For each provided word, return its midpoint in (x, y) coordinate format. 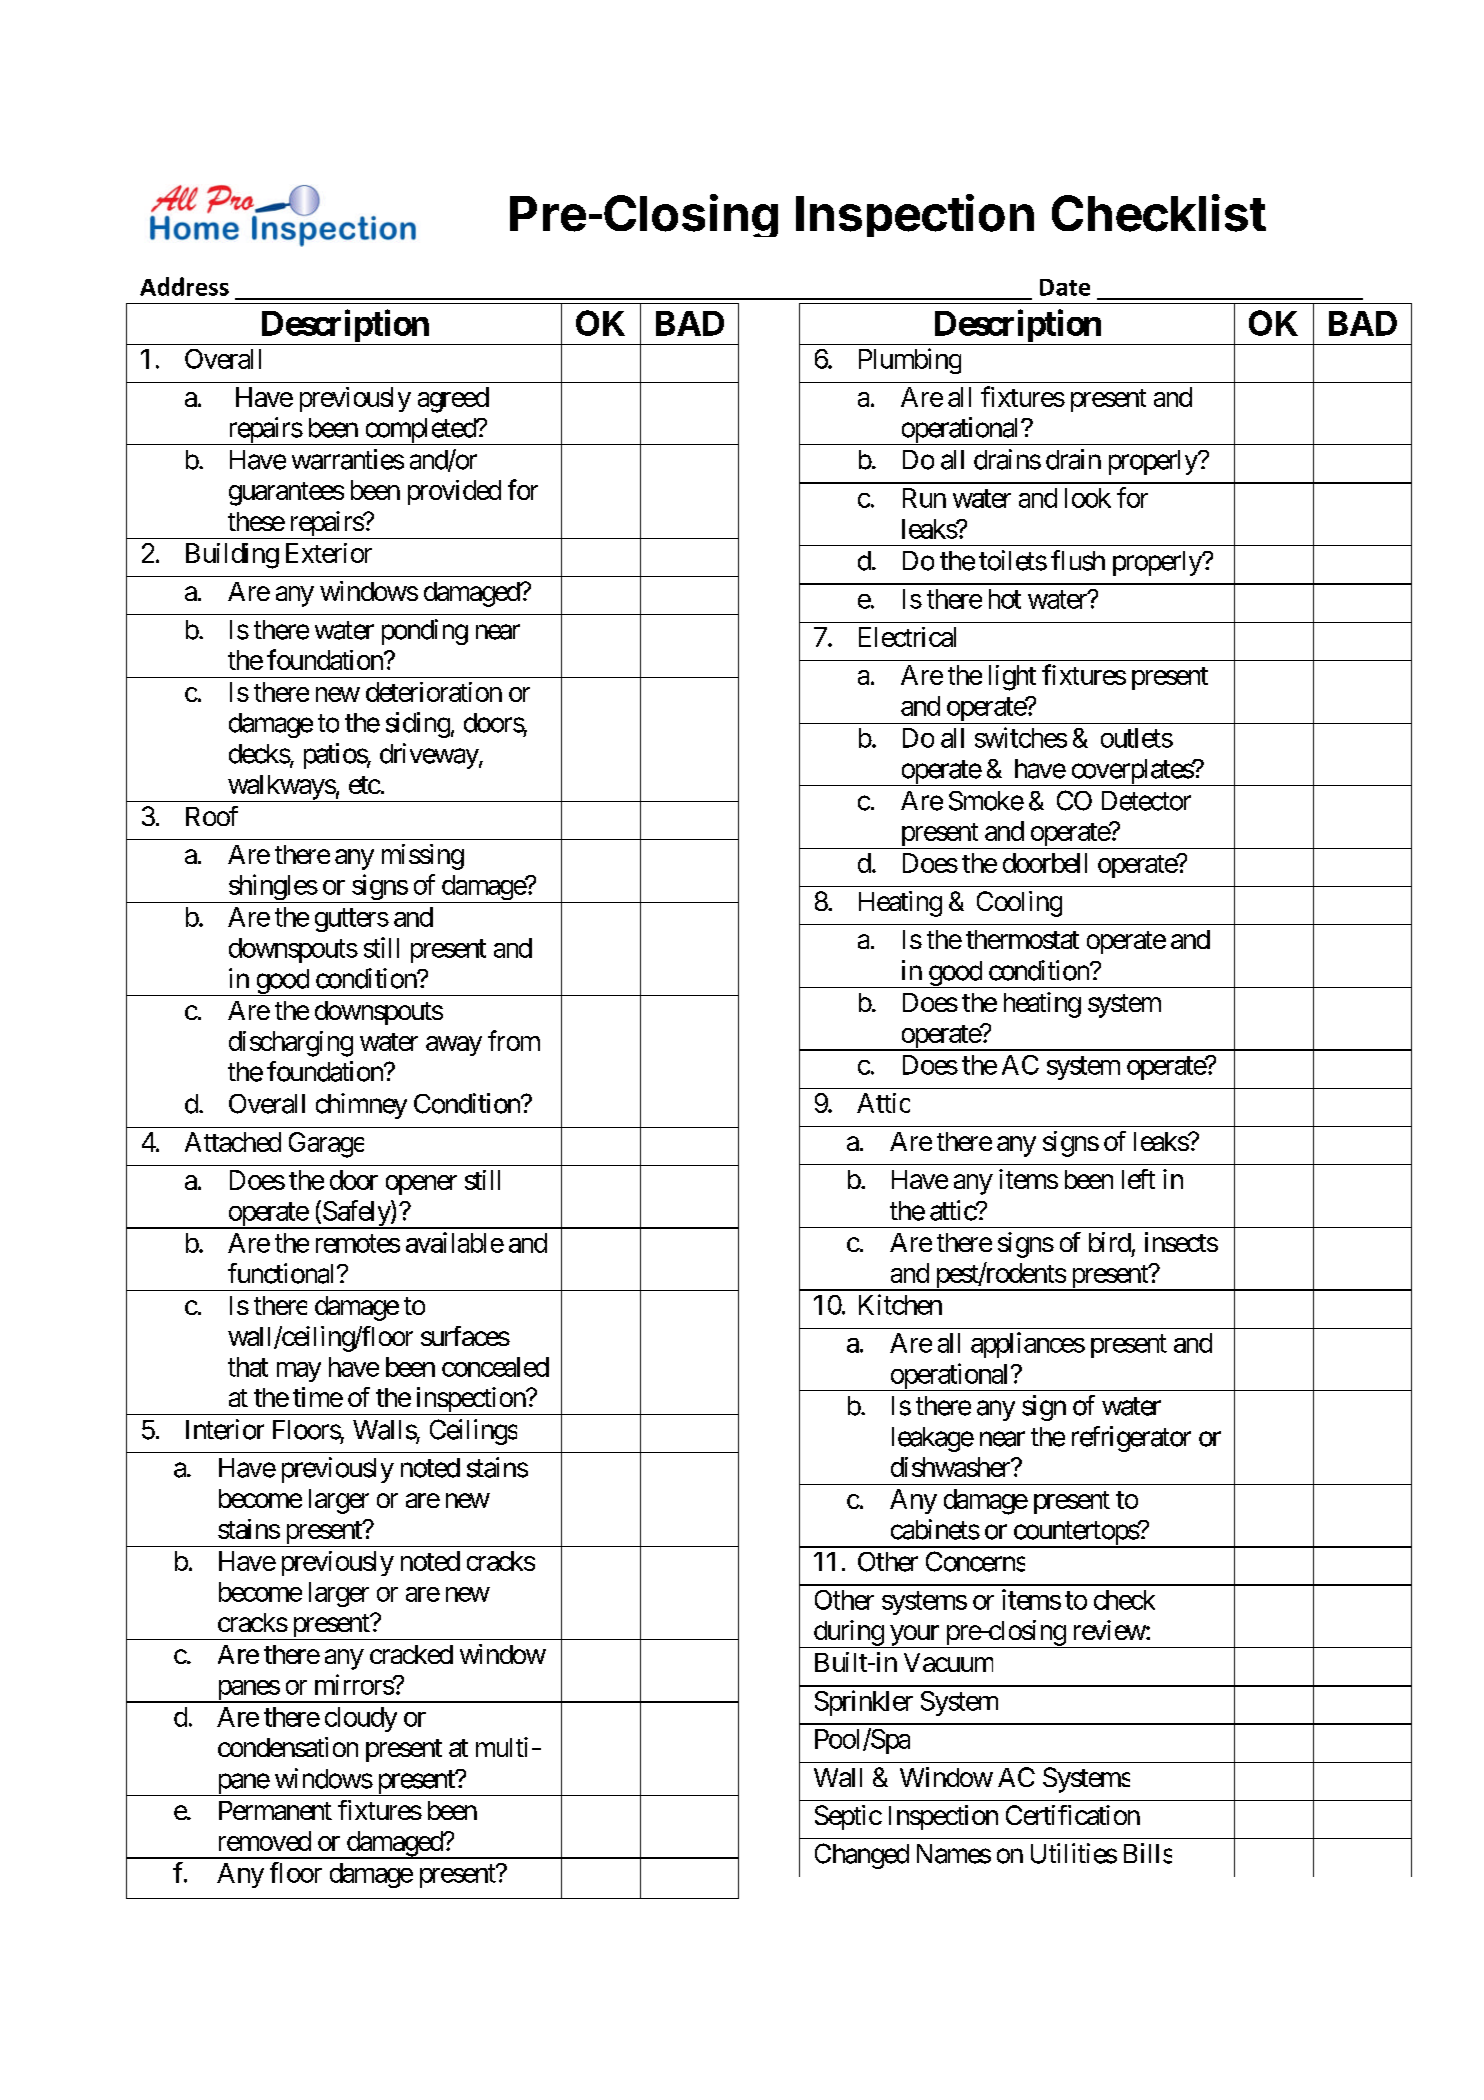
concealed (495, 1367)
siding (418, 725)
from (514, 1040)
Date (1065, 287)
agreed (453, 400)
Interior (225, 1429)
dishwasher (951, 1467)
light (1012, 678)
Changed (862, 1856)
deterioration (434, 692)
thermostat (1022, 939)
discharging (291, 1044)
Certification (1073, 1815)
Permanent (275, 1810)
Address (184, 286)
